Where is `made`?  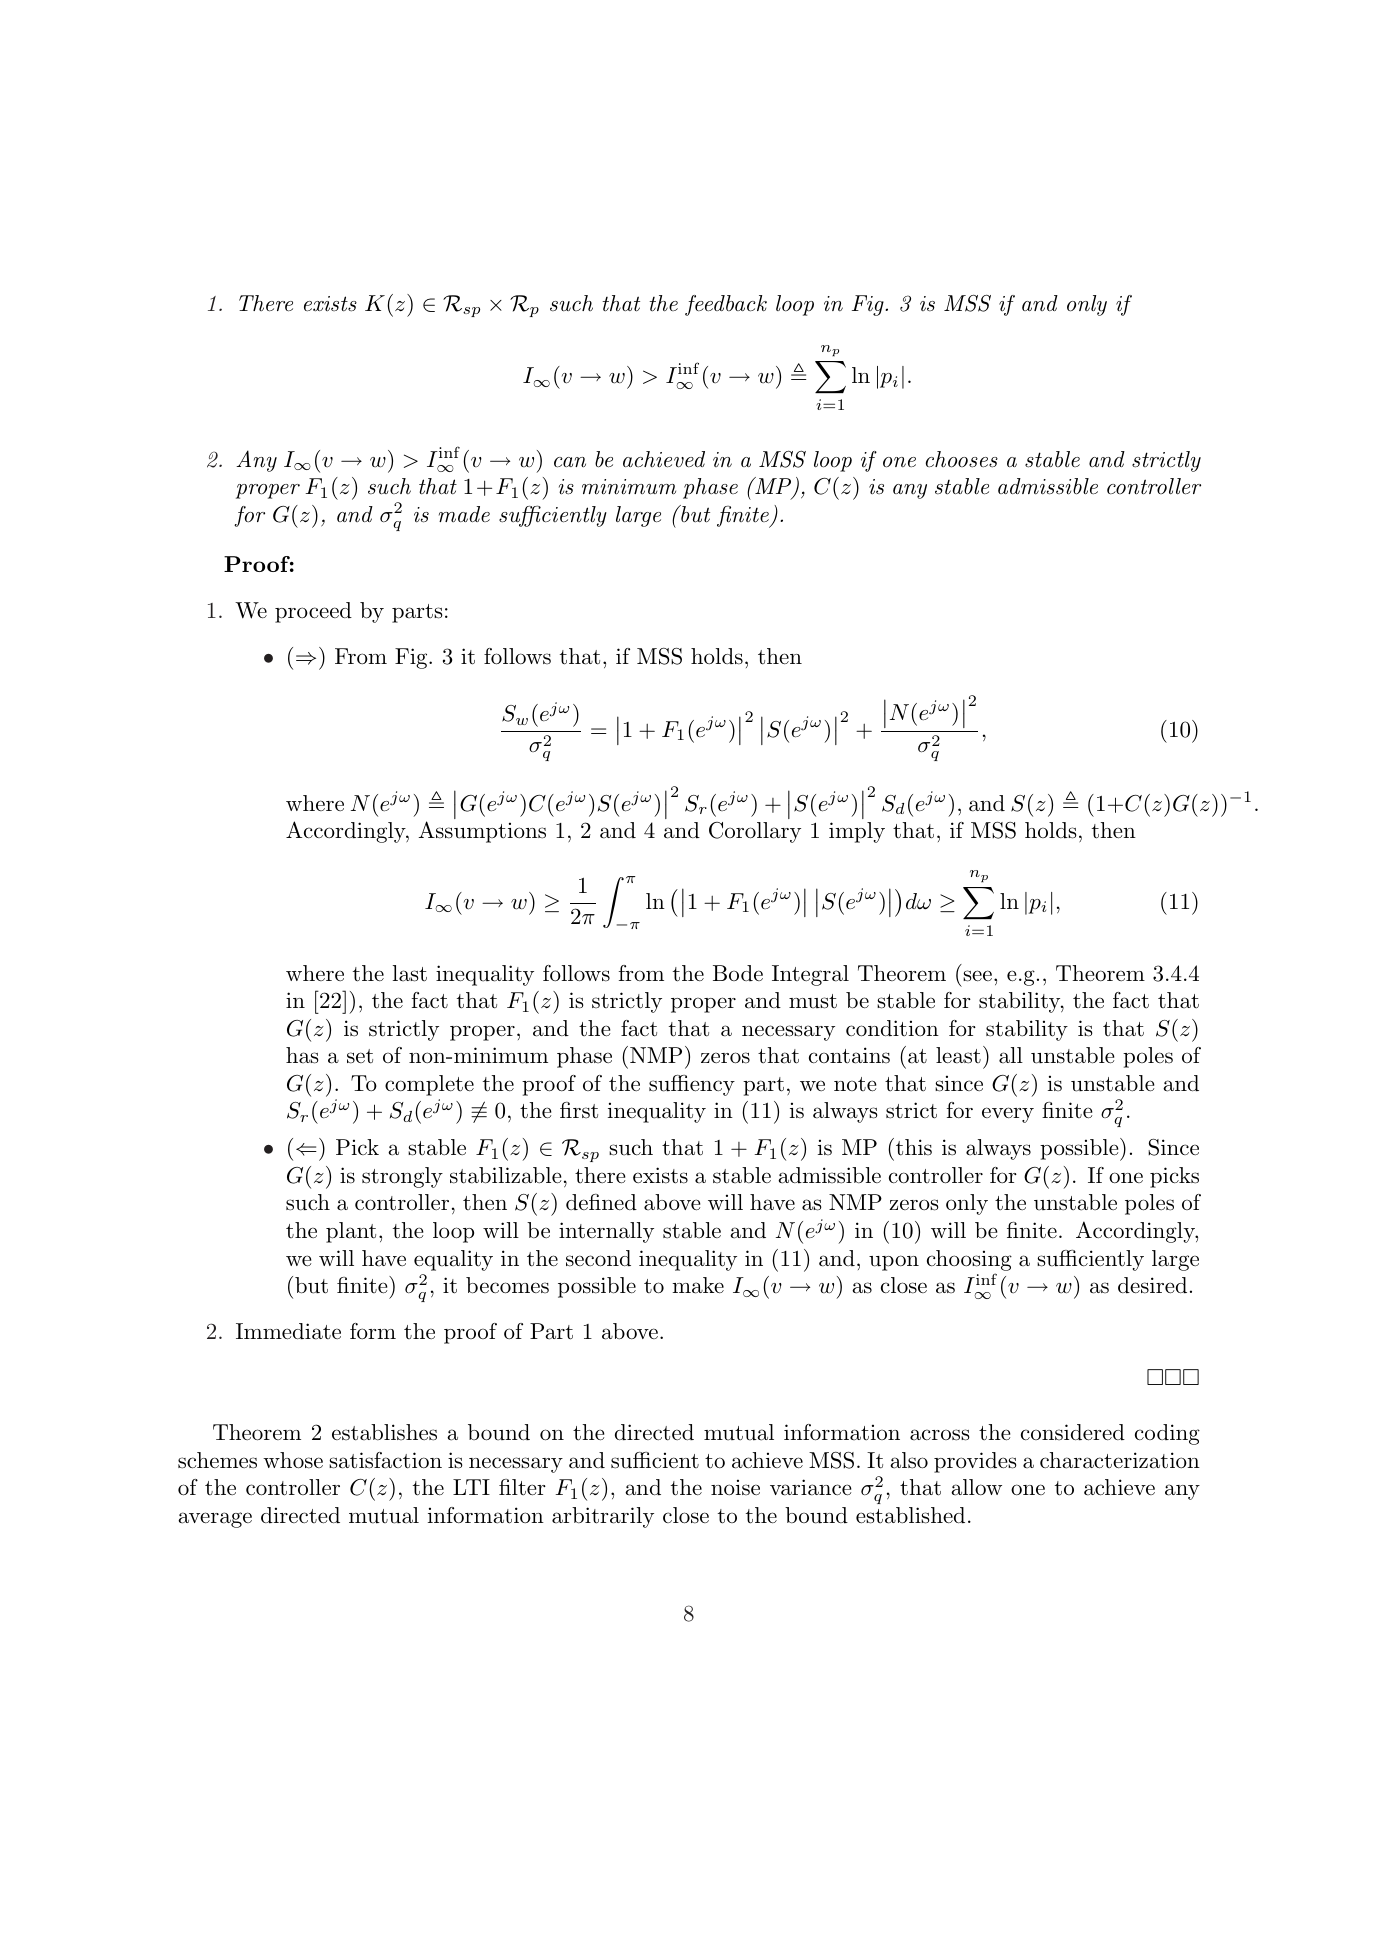 made is located at coordinates (464, 514).
